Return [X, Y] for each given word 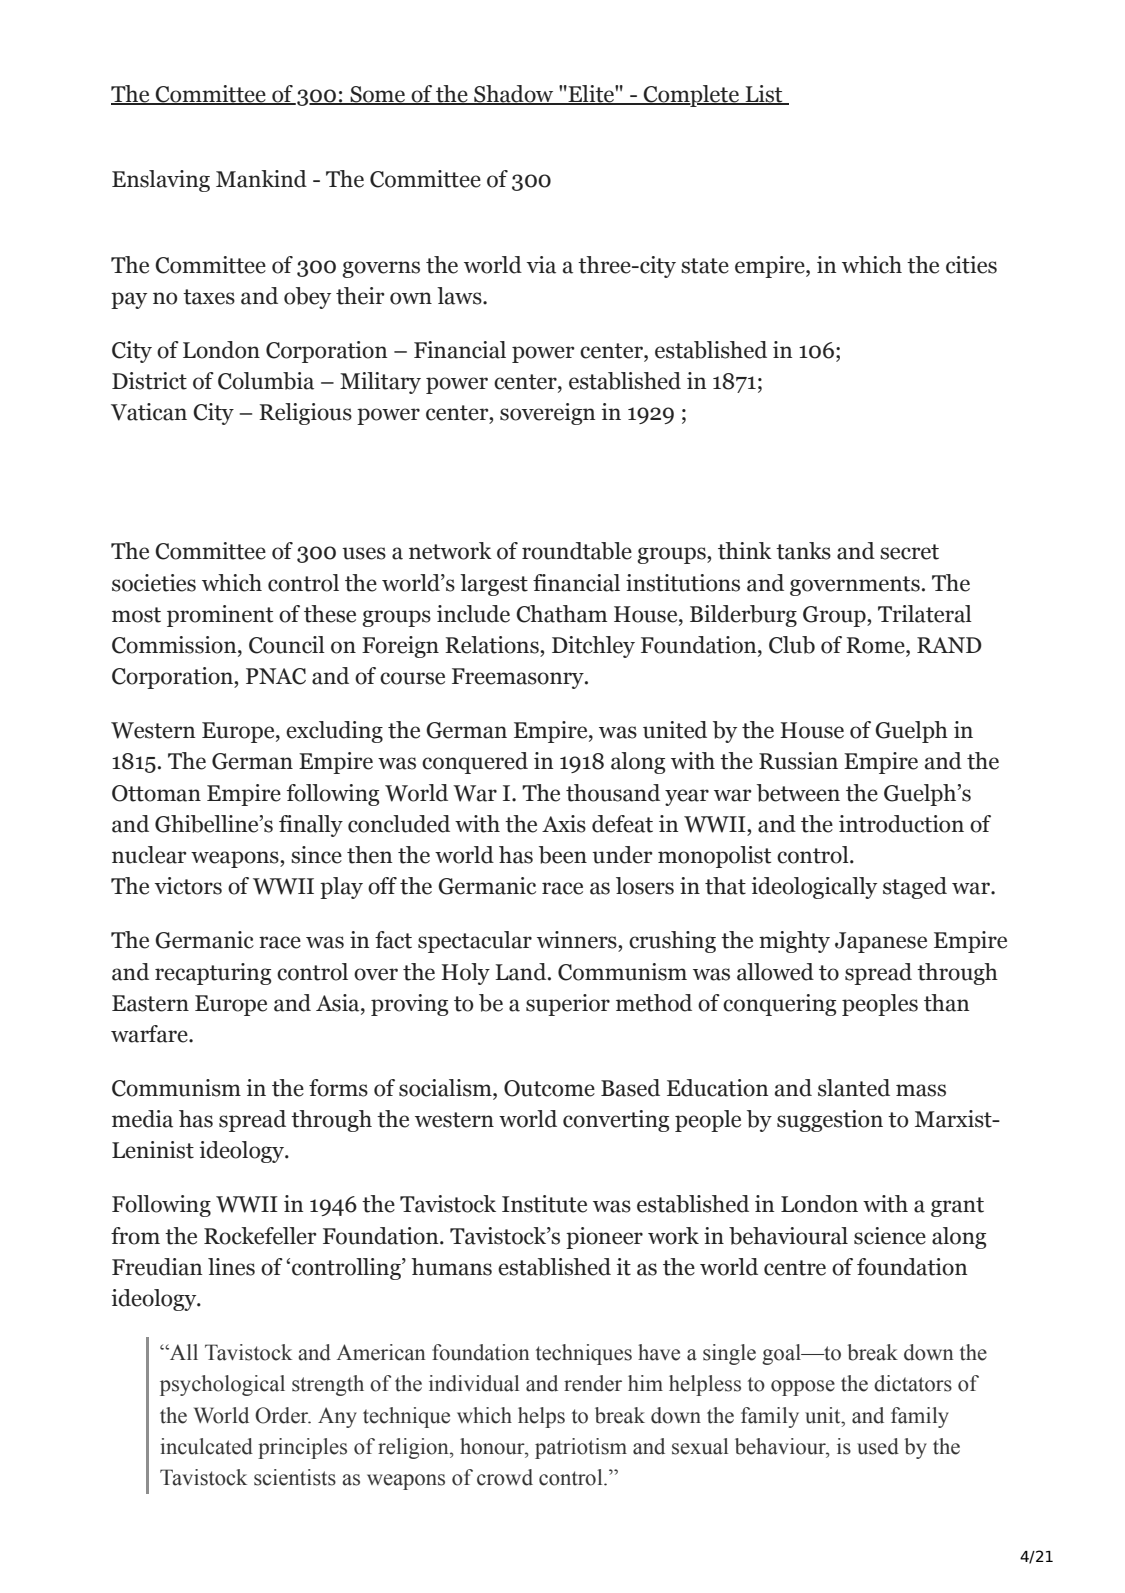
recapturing [213, 974]
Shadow [514, 95]
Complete [691, 96]
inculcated [206, 1446]
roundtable [577, 551]
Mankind [261, 179]
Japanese [881, 942]
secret [909, 552]
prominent [220, 616]
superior [568, 1005]
